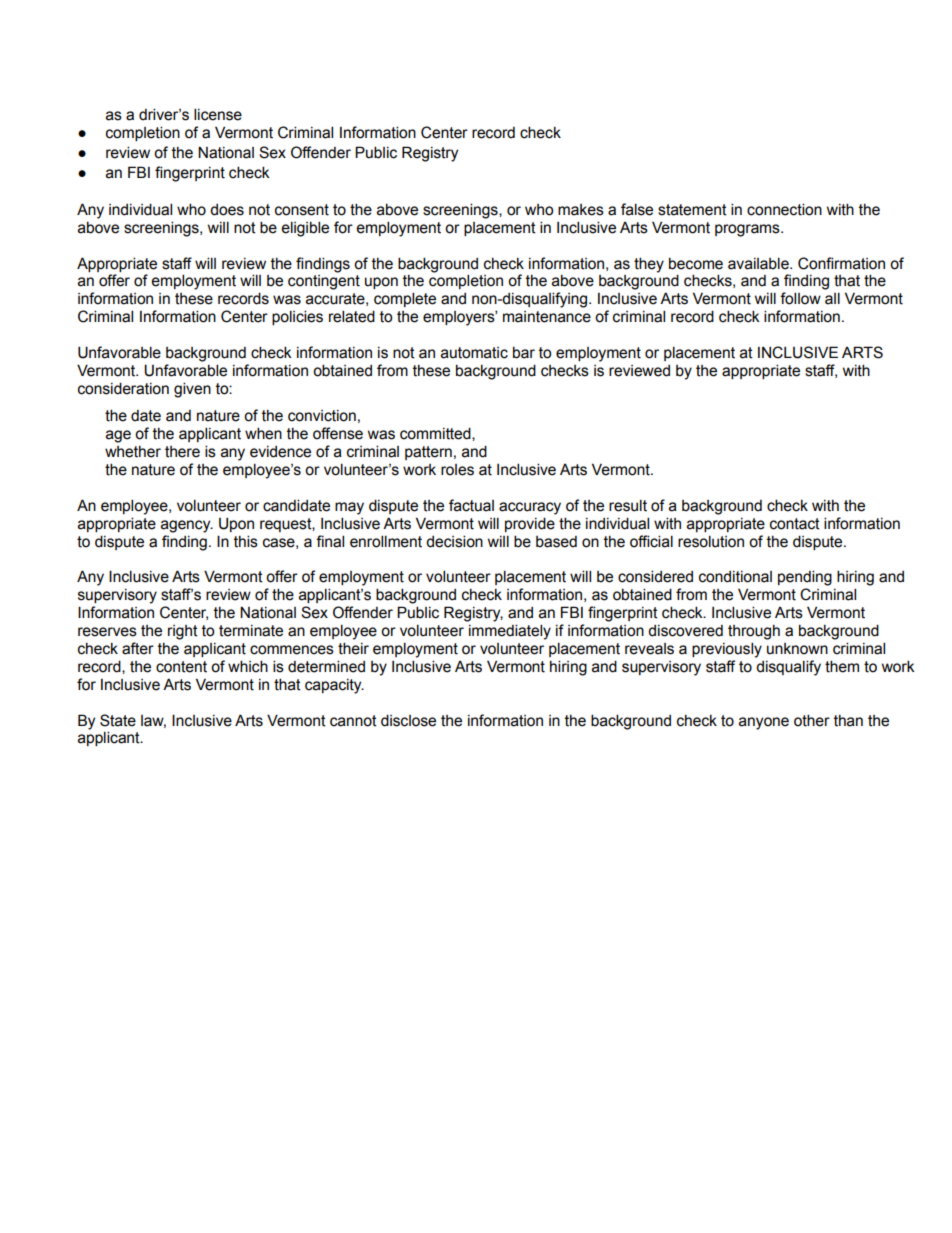 The image size is (952, 1233). What do you see at coordinates (181, 667) in the screenshot?
I see `content` at bounding box center [181, 667].
